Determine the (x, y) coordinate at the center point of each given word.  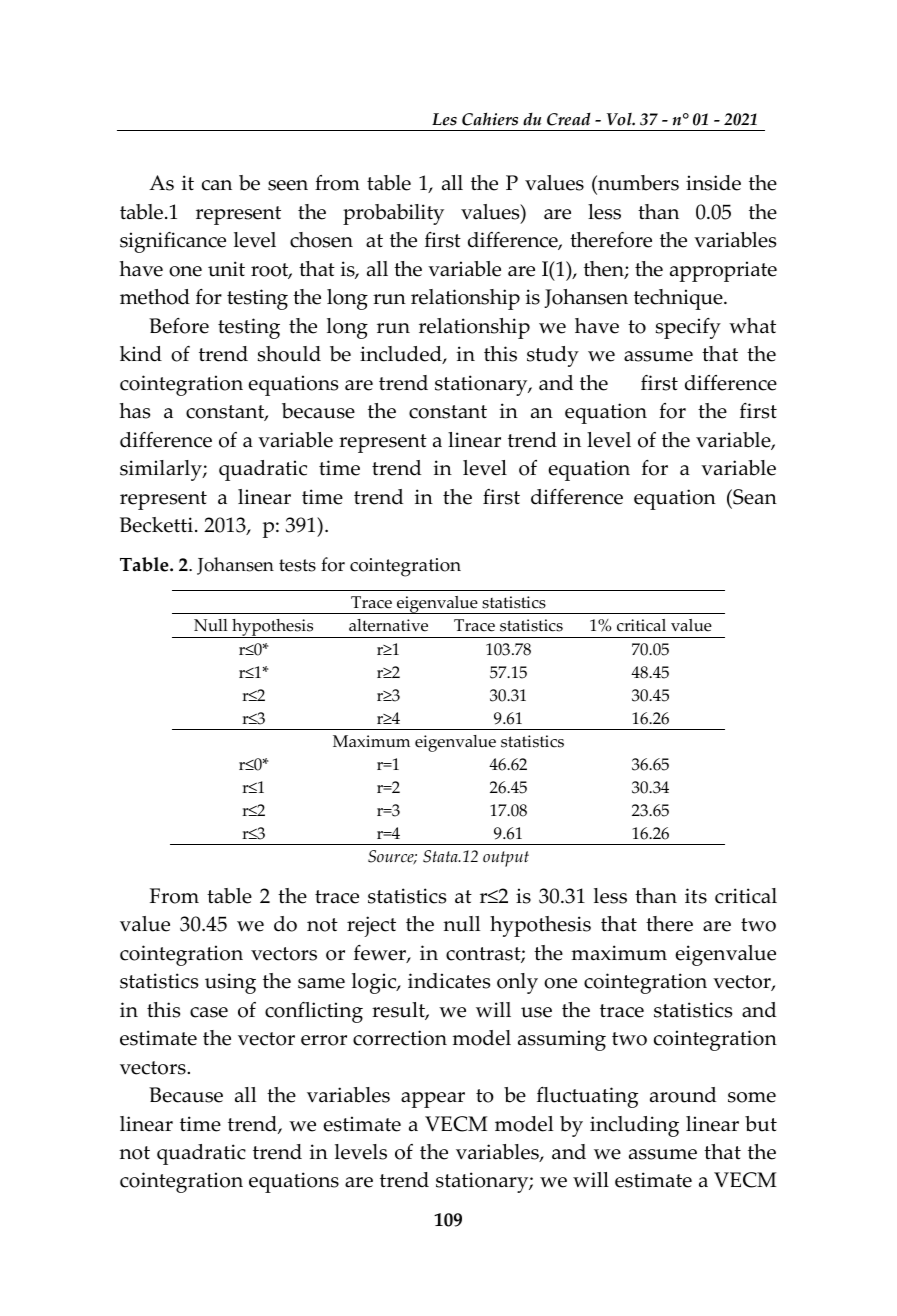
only (517, 983)
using (230, 983)
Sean (754, 497)
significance (173, 242)
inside (713, 183)
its (696, 896)
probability (393, 214)
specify (688, 328)
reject (371, 926)
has (135, 411)
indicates (449, 981)
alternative (388, 625)
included (402, 355)
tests (297, 565)
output (506, 859)
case (209, 1012)
